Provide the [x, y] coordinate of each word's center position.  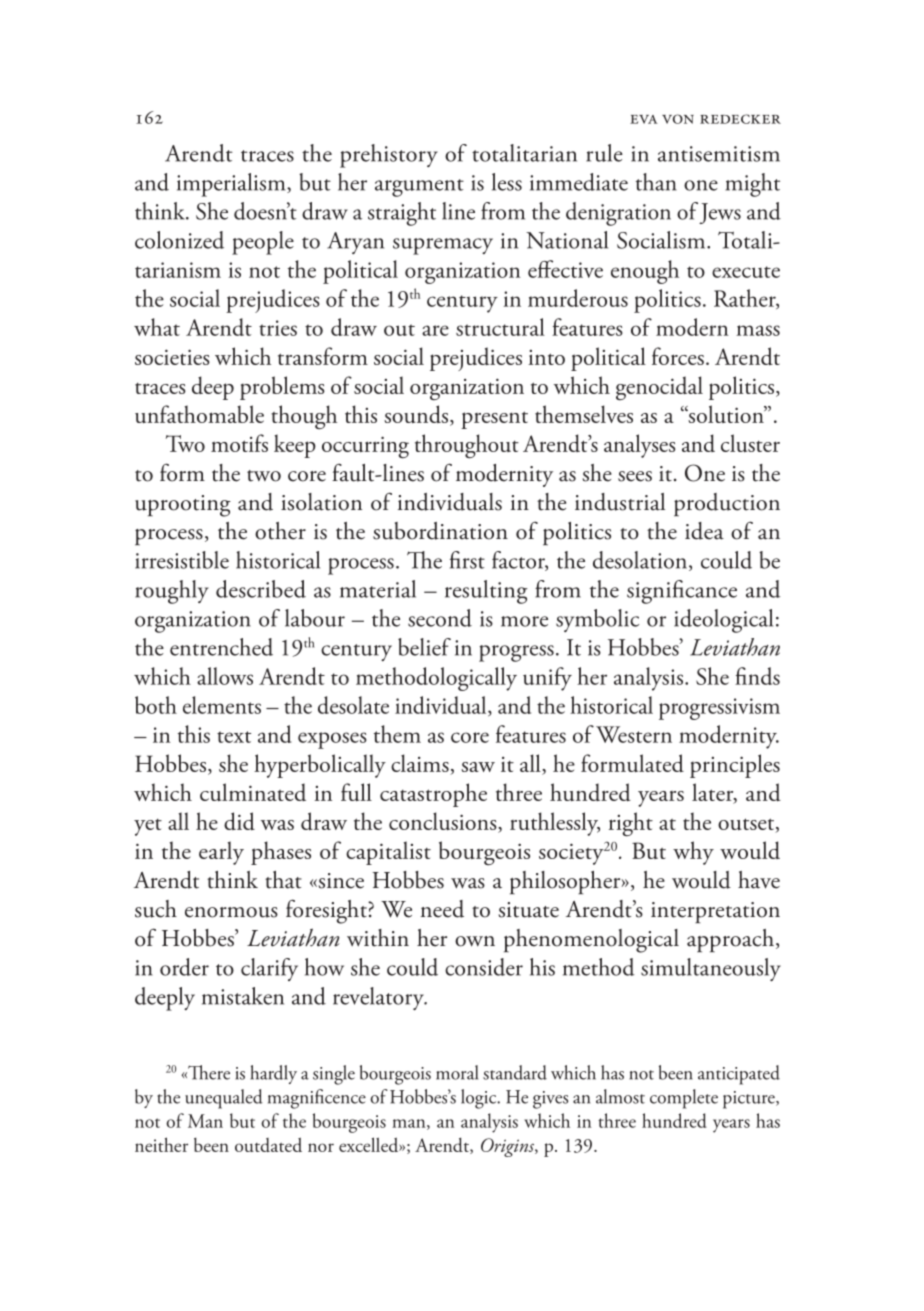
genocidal [659, 388]
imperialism [232, 185]
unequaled [224, 1099]
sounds [417, 415]
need [442, 909]
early [221, 853]
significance [682, 592]
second [440, 618]
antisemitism [719, 154]
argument [419, 188]
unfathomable [199, 414]
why [693, 853]
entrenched [221, 647]
